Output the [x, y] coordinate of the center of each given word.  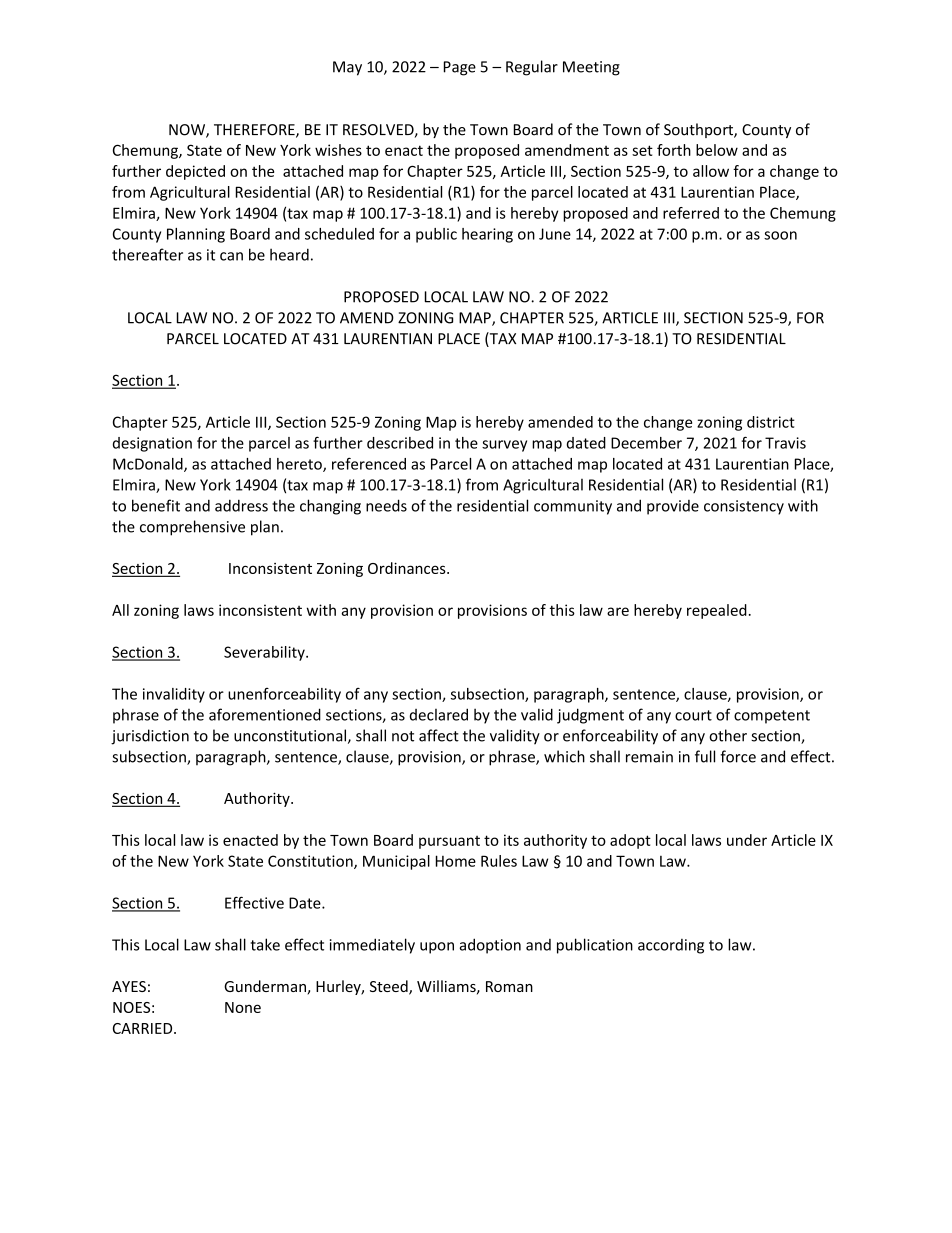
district [771, 422]
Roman [509, 986]
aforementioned [265, 714]
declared [439, 714]
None [243, 1007]
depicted [195, 172]
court [693, 715]
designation [152, 444]
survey [504, 446]
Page [460, 68]
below [717, 150]
